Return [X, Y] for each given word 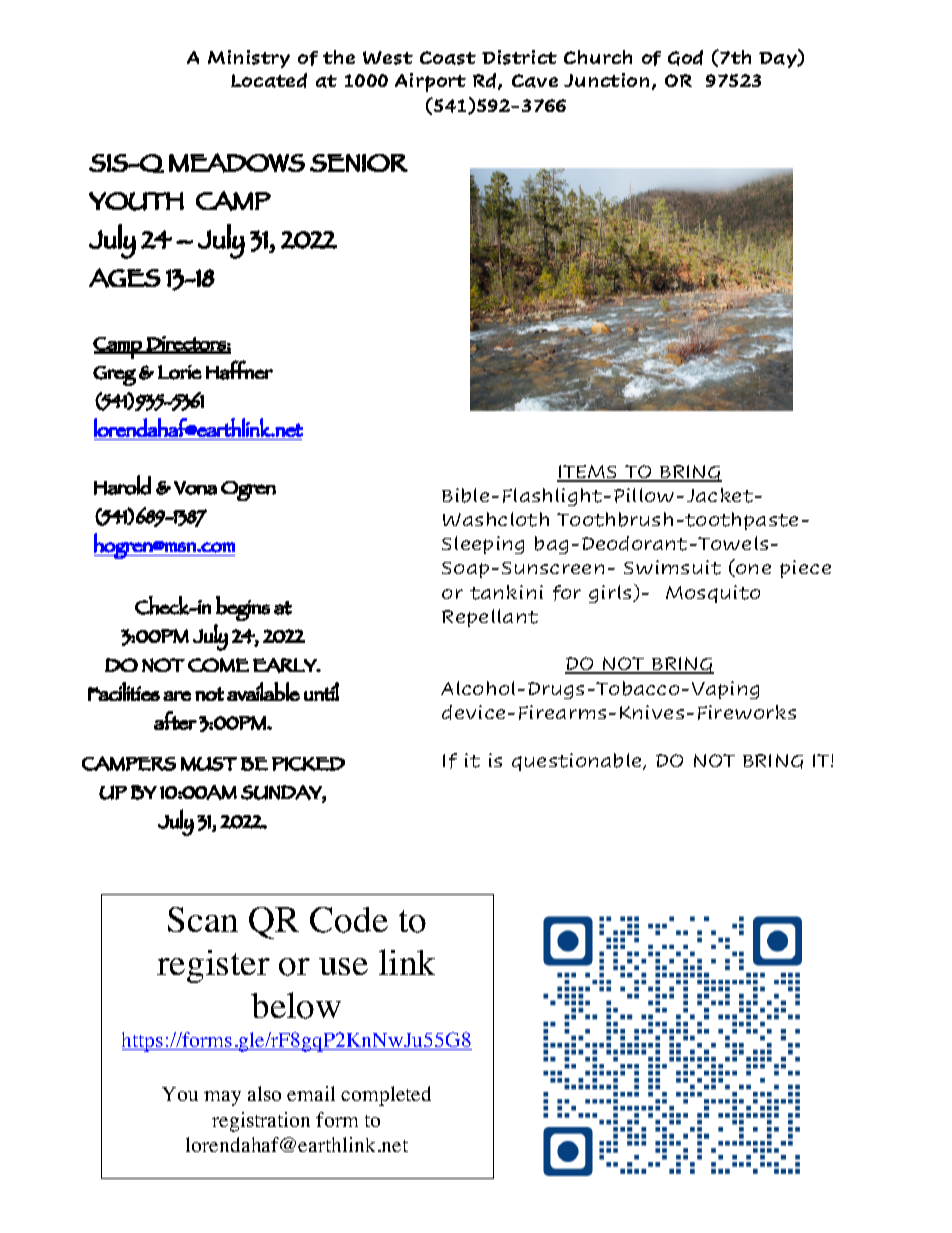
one [752, 570]
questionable [578, 762]
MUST [209, 764]
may [222, 1098]
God [685, 58]
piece [805, 569]
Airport [430, 82]
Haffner [239, 370]
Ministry [249, 59]
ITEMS [588, 473]
